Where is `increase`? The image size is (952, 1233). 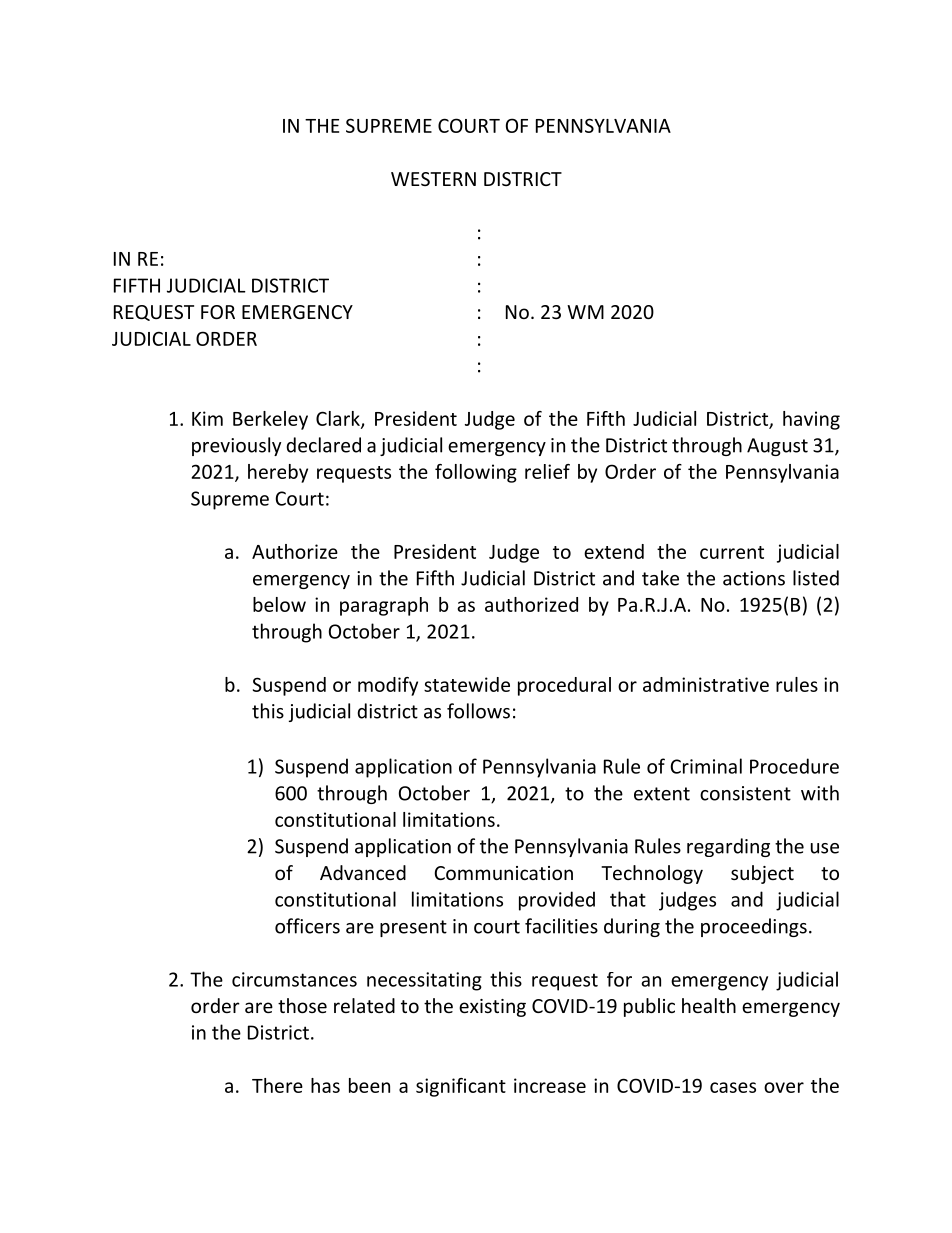 increase is located at coordinates (550, 1085).
